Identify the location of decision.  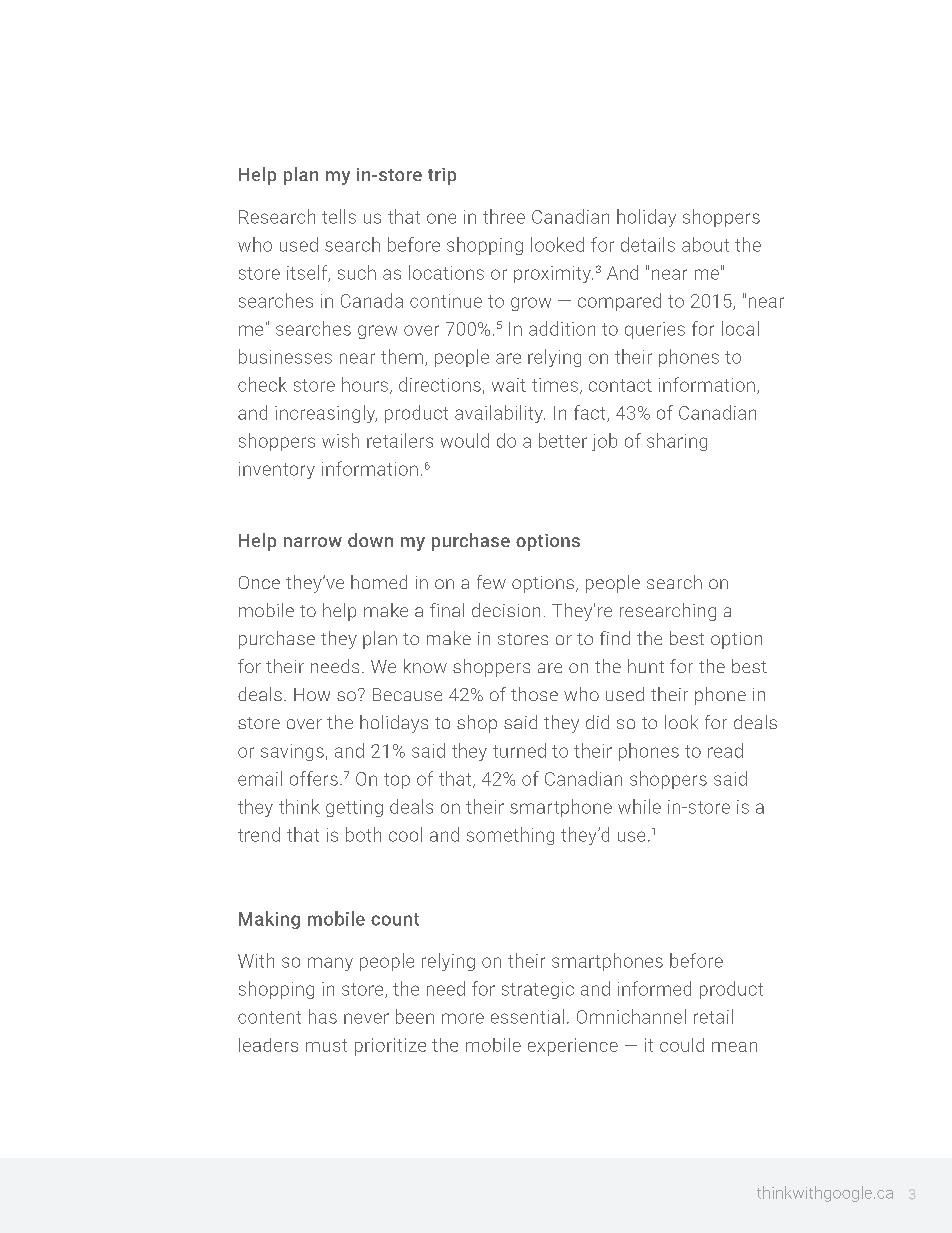
(506, 610).
